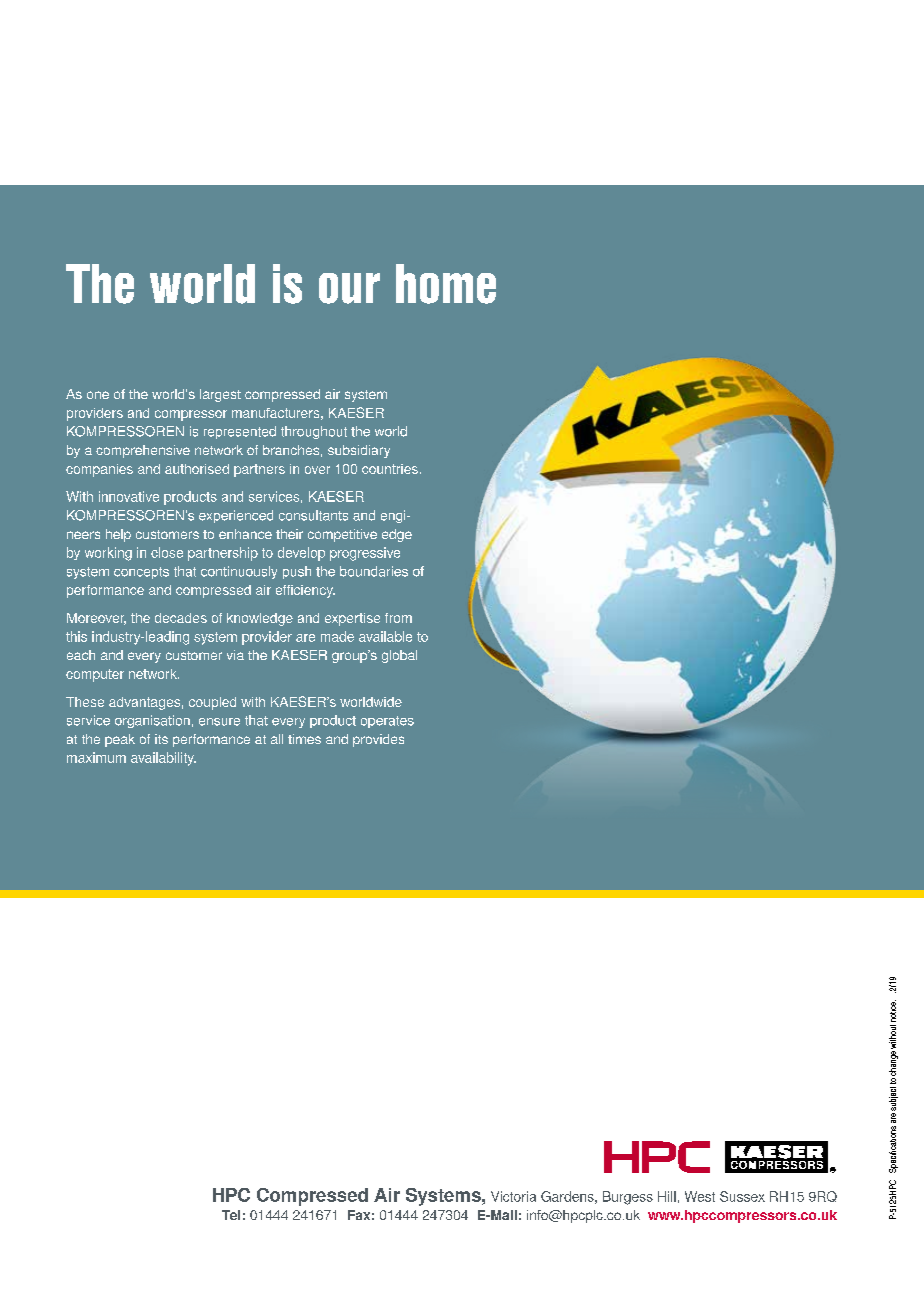  What do you see at coordinates (446, 284) in the screenshot?
I see `home` at bounding box center [446, 284].
